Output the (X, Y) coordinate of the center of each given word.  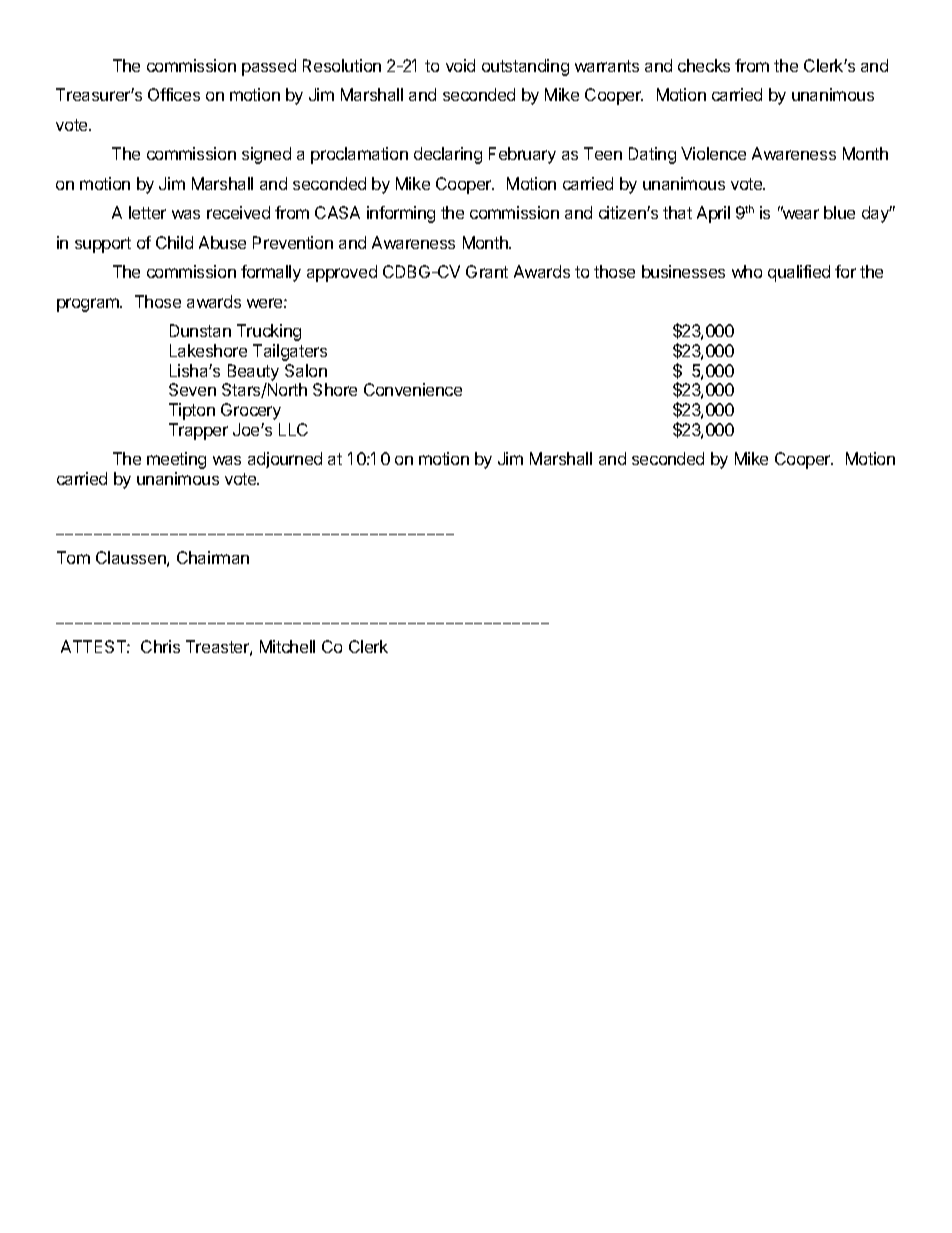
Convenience (413, 389)
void (460, 65)
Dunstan (200, 330)
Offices (174, 94)
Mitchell (287, 646)
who (747, 271)
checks (704, 65)
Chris (160, 646)
